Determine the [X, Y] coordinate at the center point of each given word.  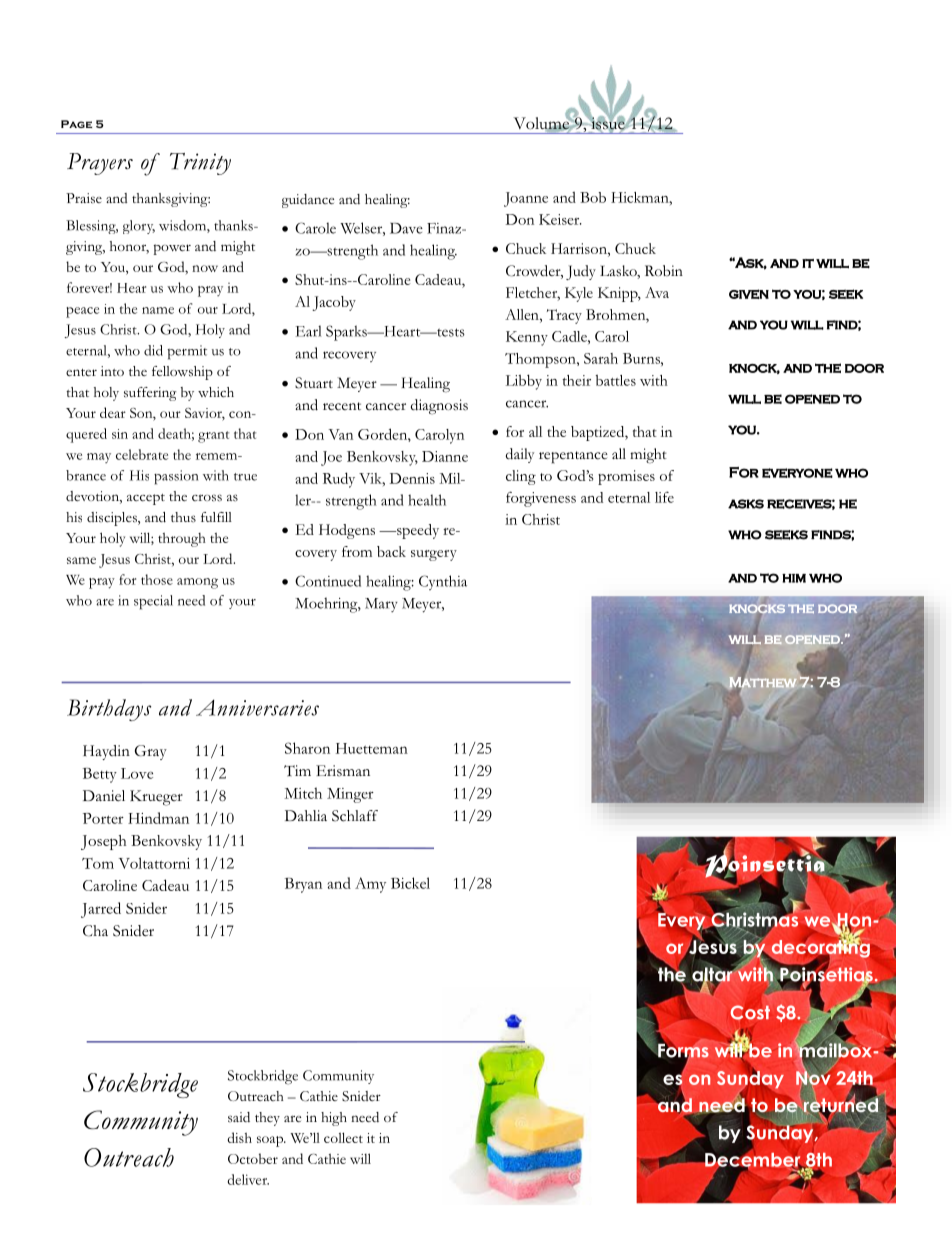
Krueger [156, 798]
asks [746, 504]
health [427, 500]
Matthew [763, 682]
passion [176, 477]
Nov [813, 1077]
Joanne [526, 199]
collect [343, 1137]
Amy [370, 885]
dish [239, 1137]
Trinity [200, 164]
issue [608, 123]
